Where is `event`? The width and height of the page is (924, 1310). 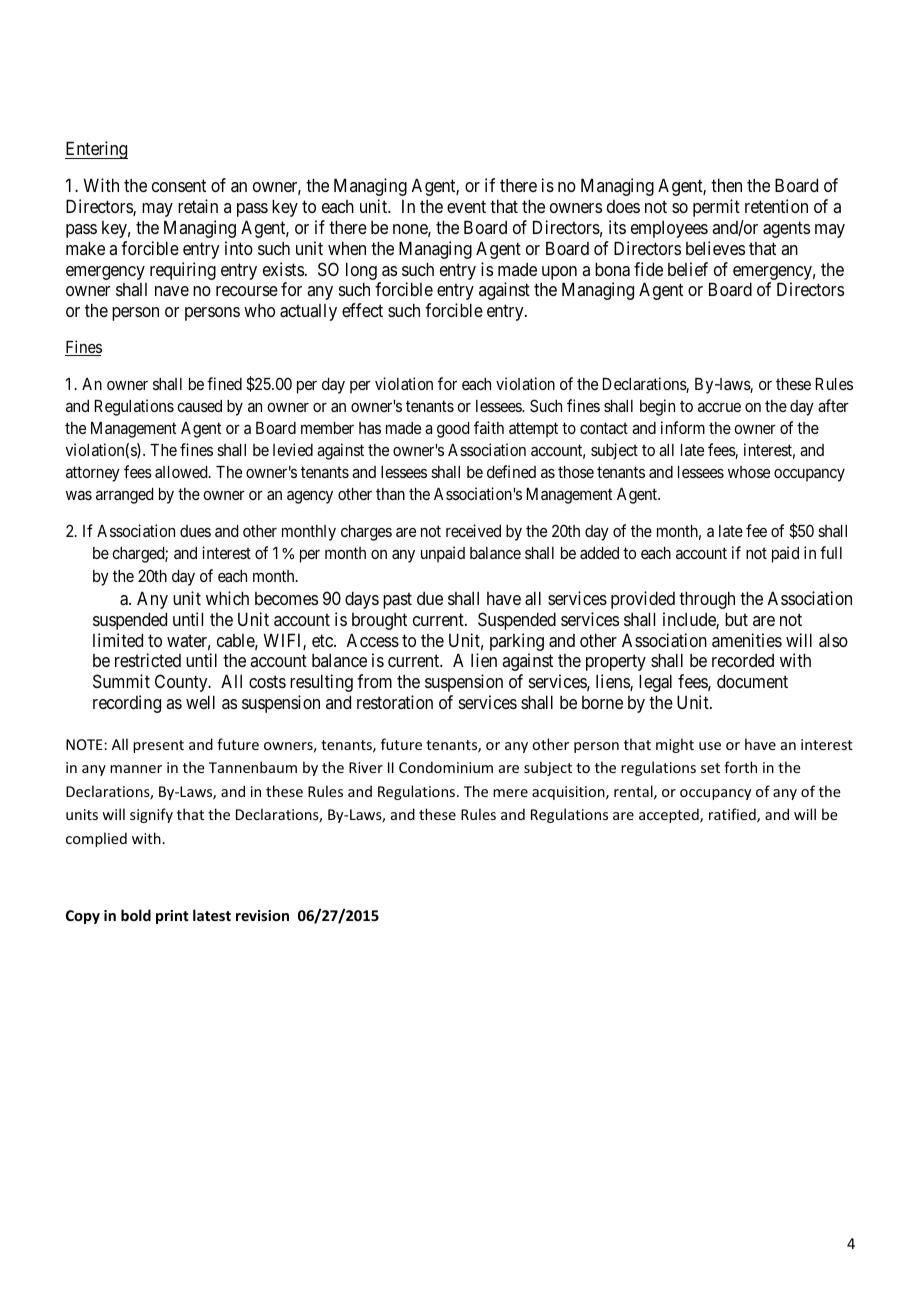
event is located at coordinates (466, 207).
